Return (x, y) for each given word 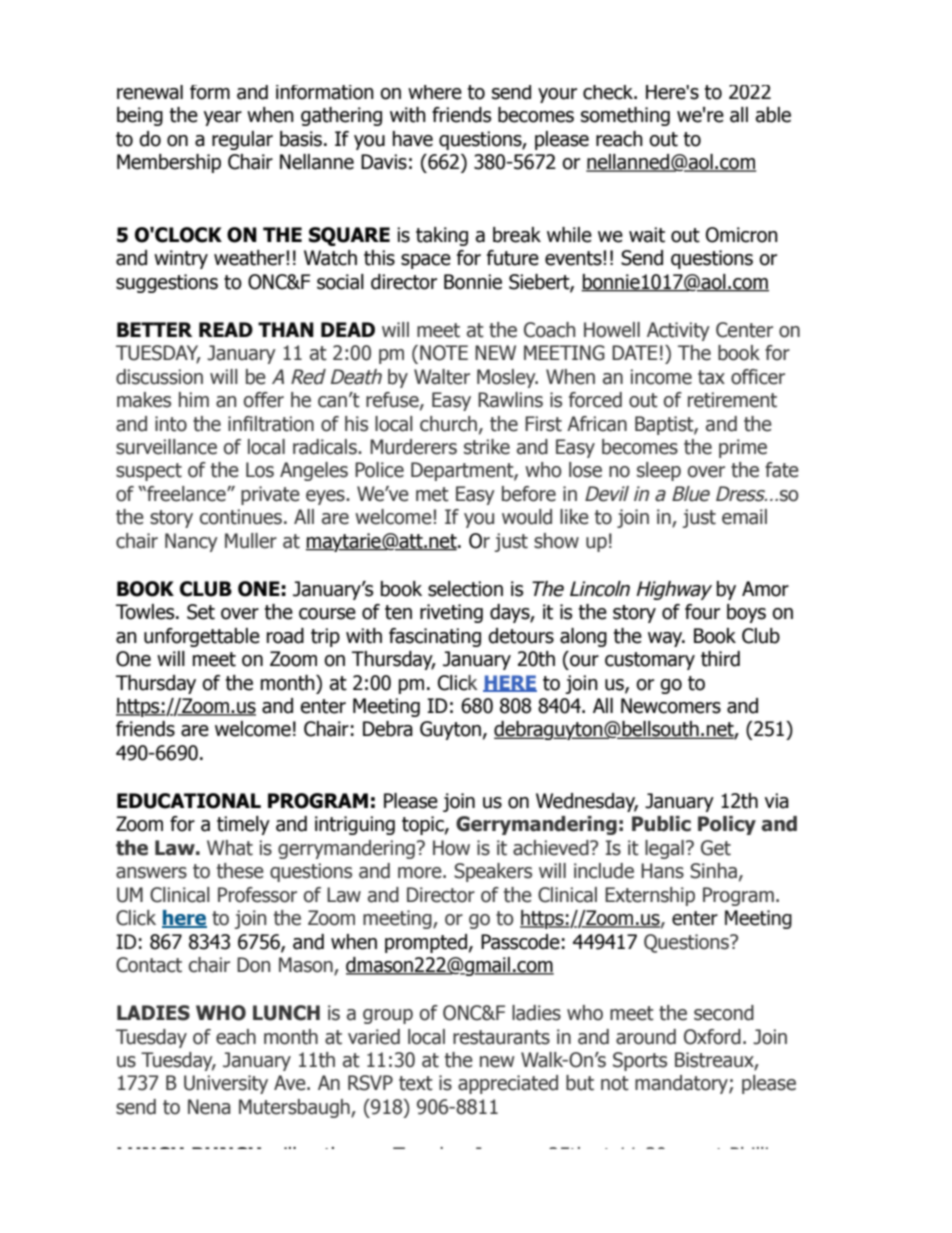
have (413, 139)
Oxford (712, 1037)
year (223, 118)
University (226, 1084)
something (625, 116)
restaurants (501, 1037)
